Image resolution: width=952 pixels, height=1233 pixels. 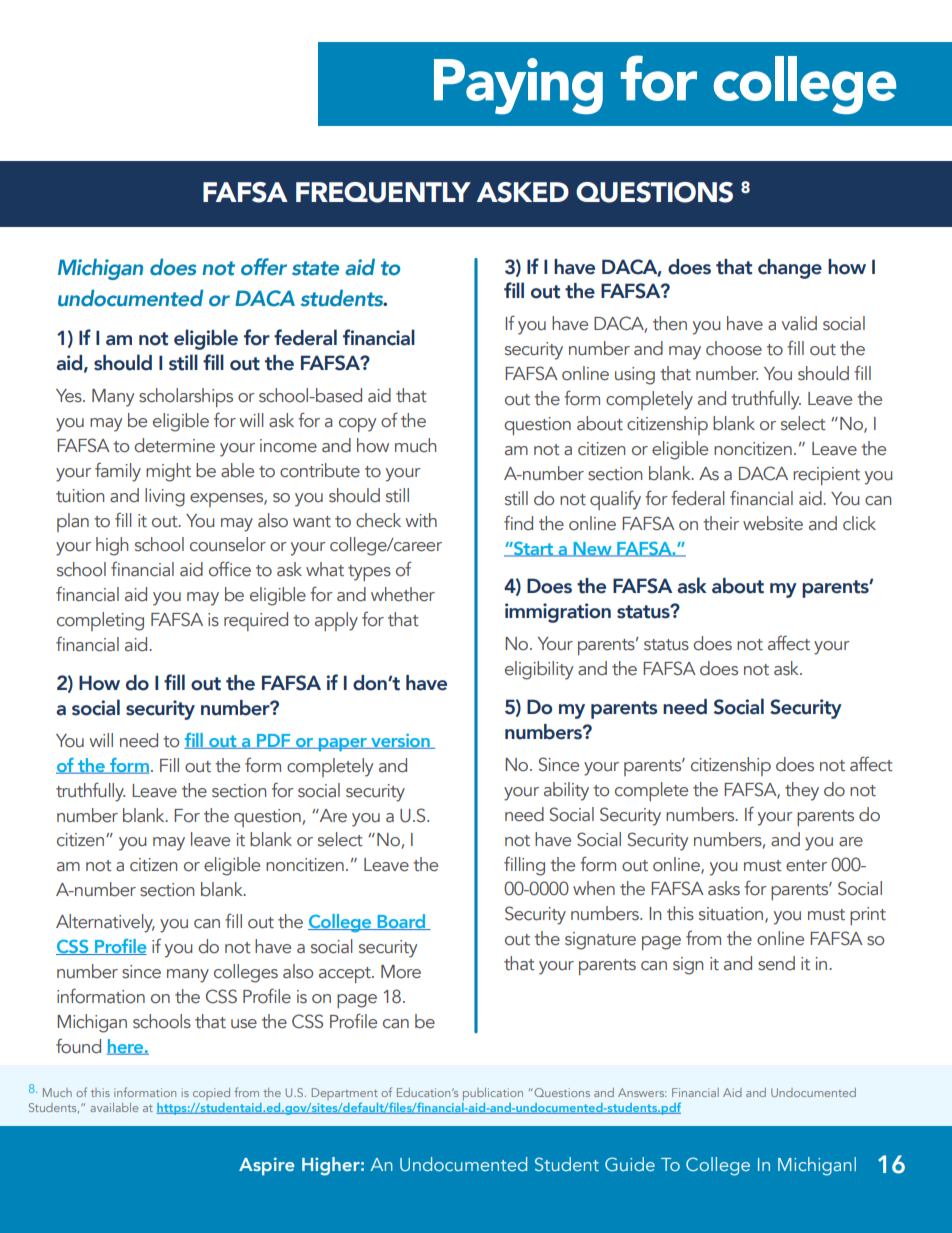 I want to click on change, so click(x=790, y=269).
